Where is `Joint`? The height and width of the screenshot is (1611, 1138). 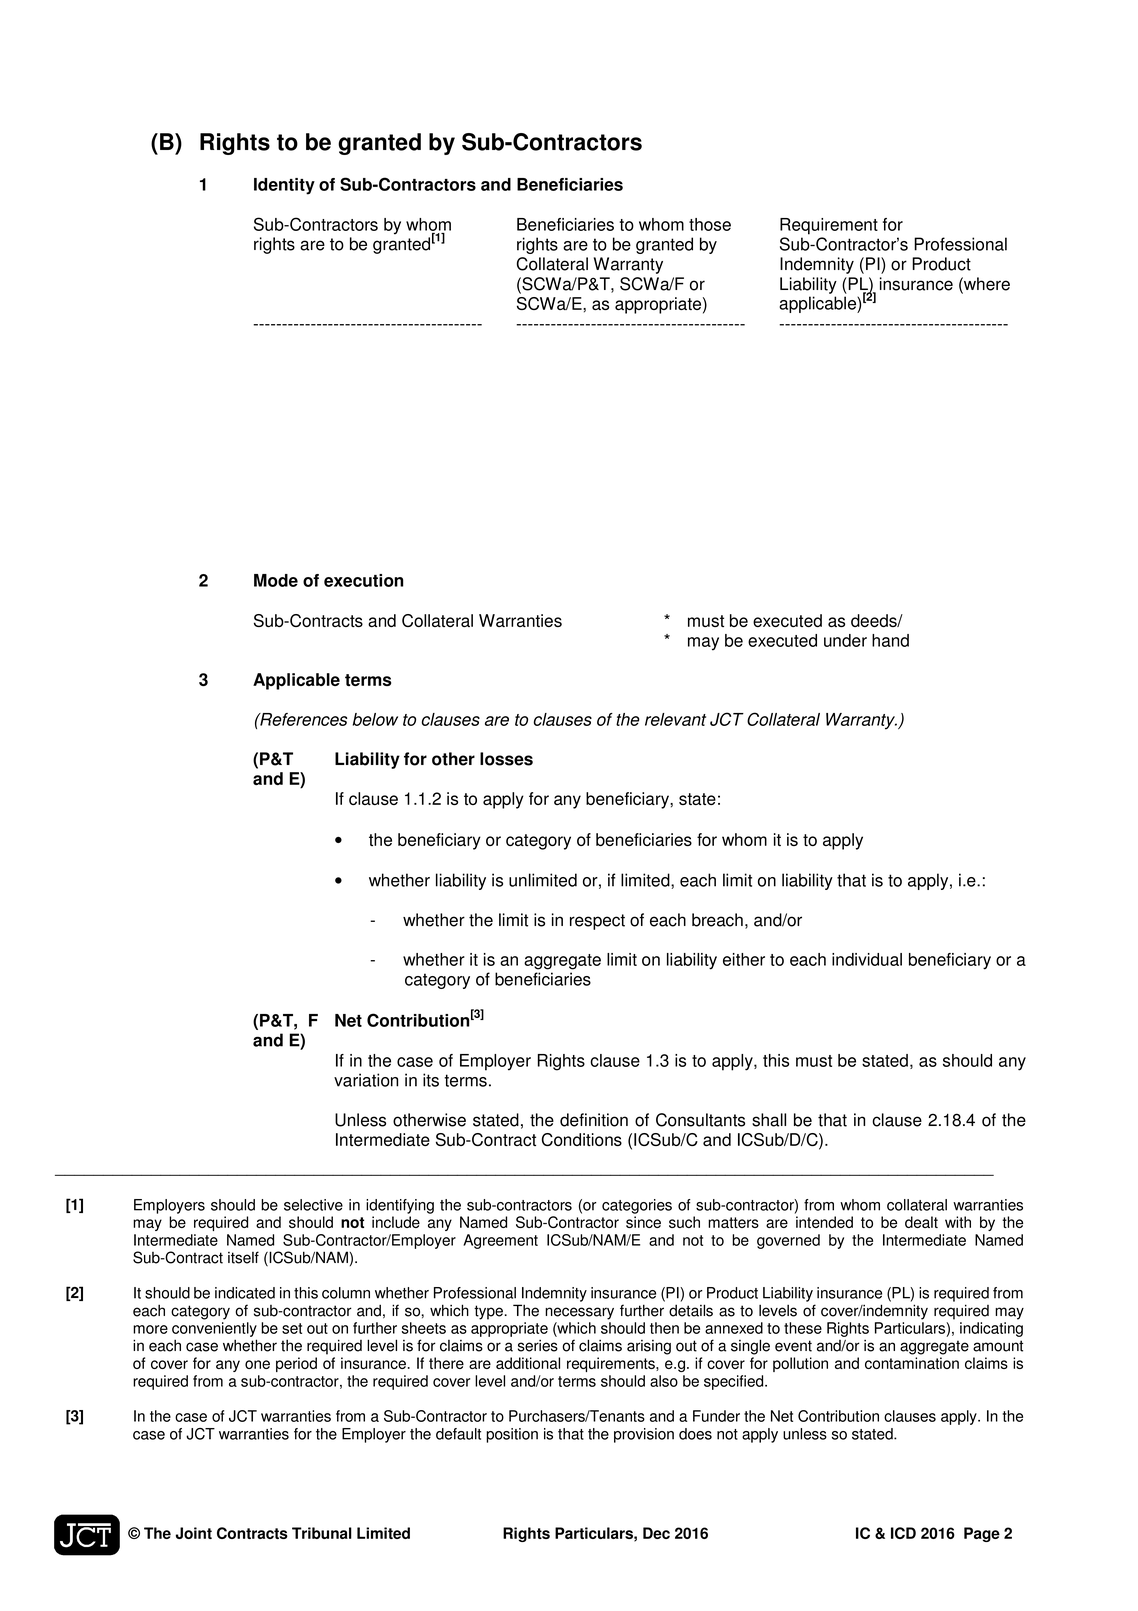
Joint is located at coordinates (194, 1533).
